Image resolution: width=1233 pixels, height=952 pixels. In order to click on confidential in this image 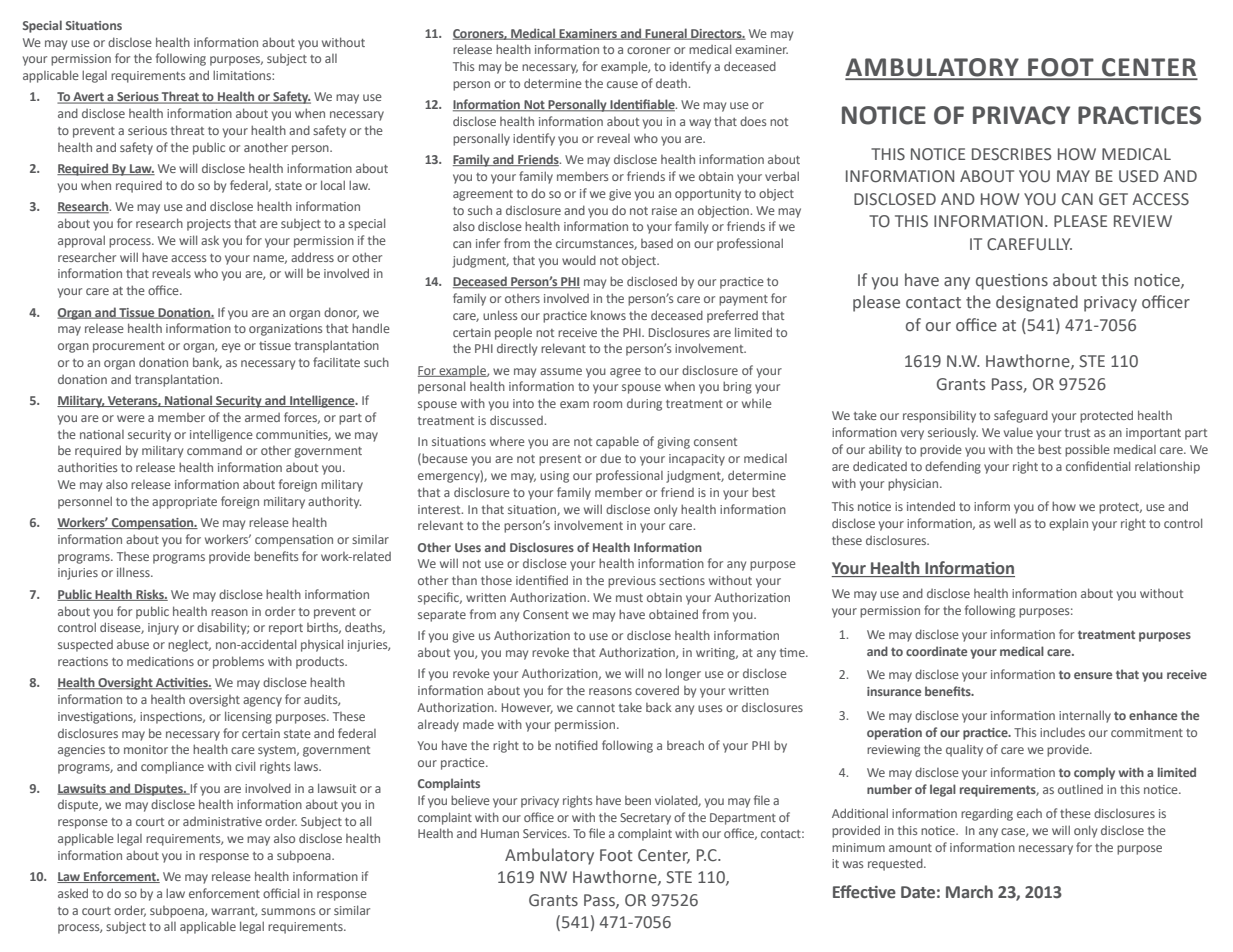, I will do `click(1098, 466)`.
